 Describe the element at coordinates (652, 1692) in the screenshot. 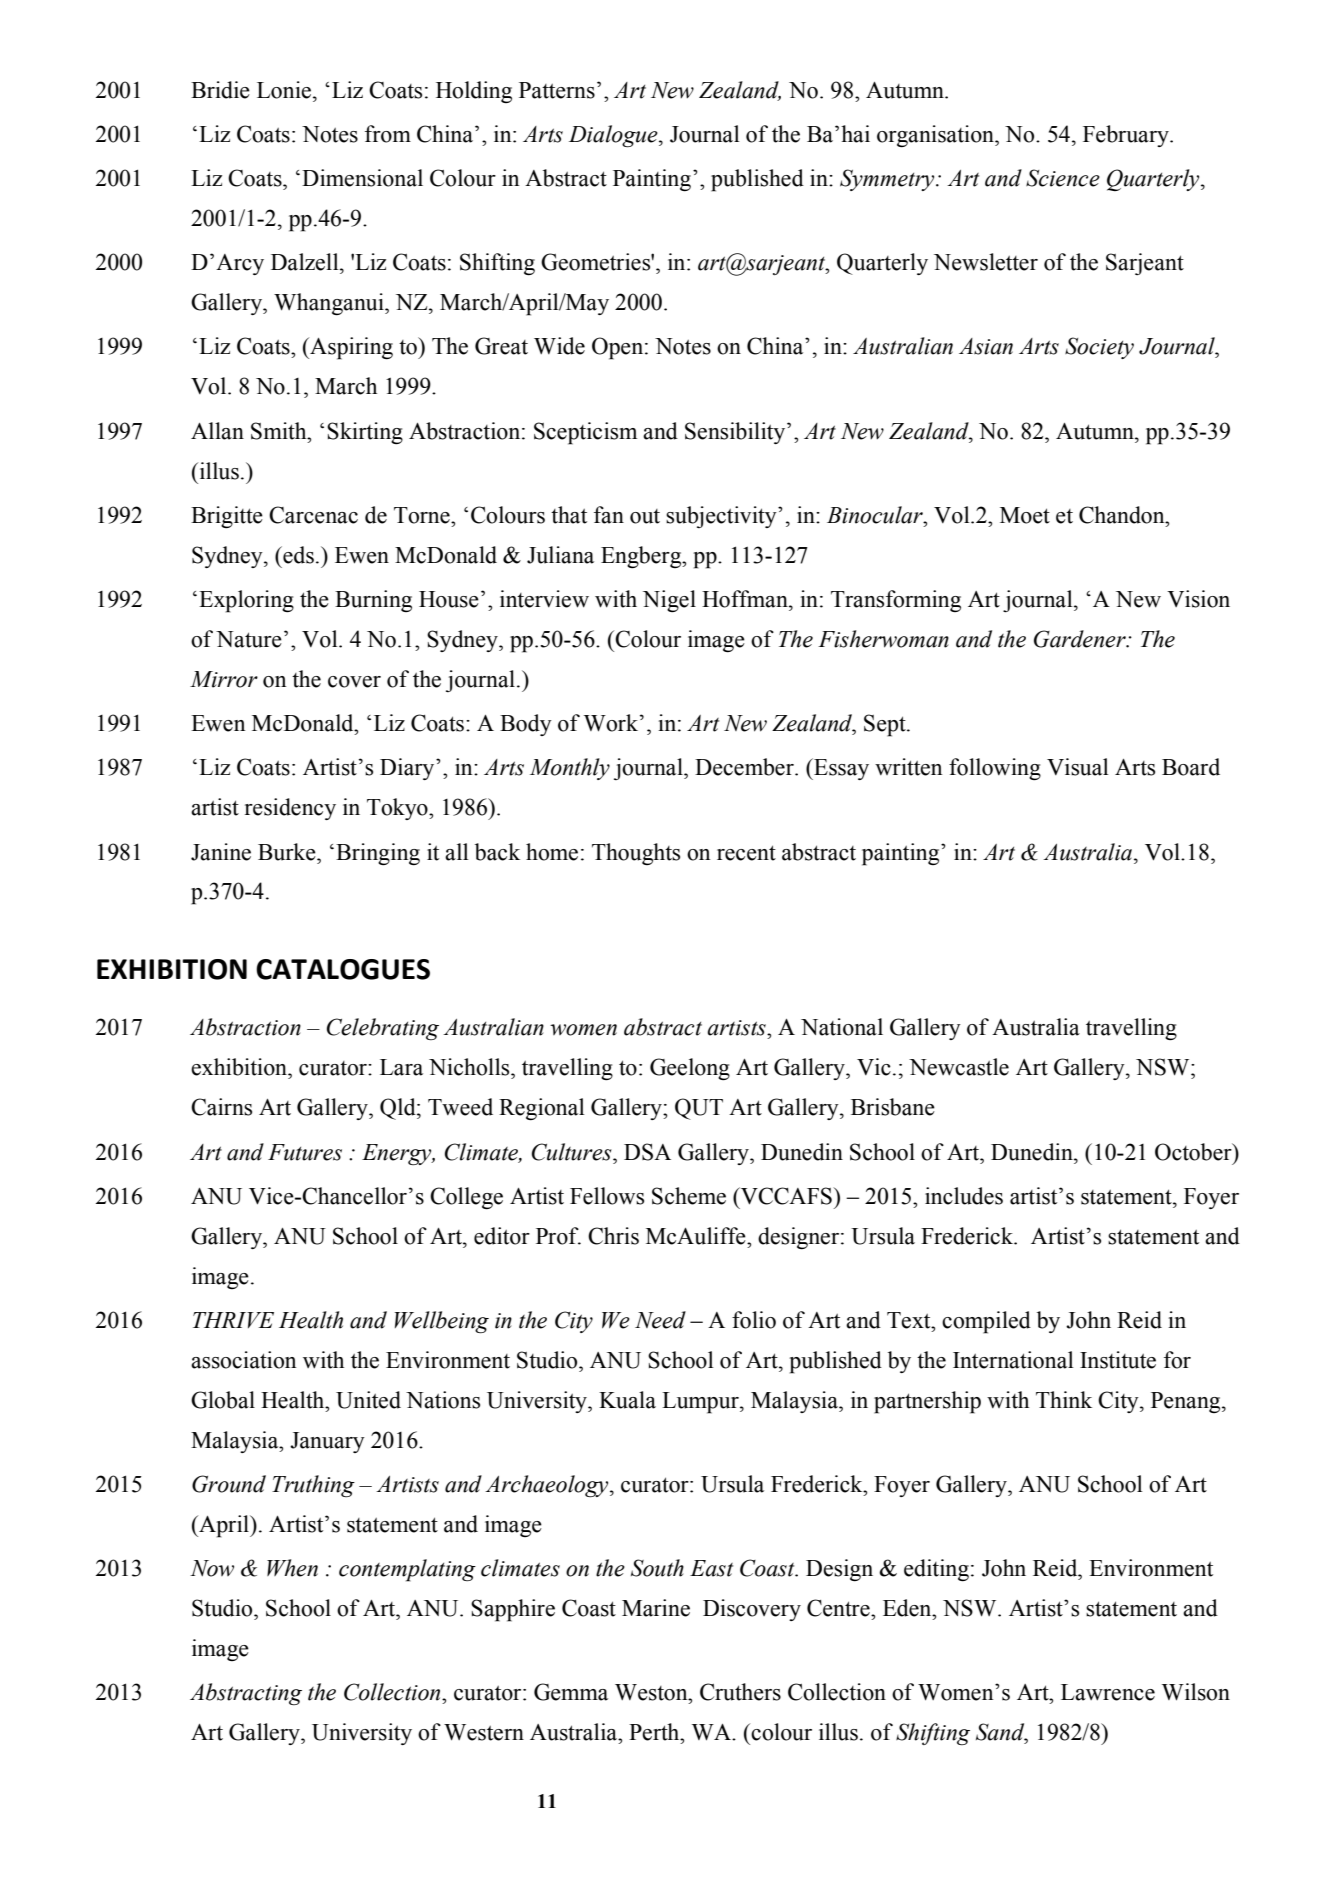

I see `Weston` at that location.
